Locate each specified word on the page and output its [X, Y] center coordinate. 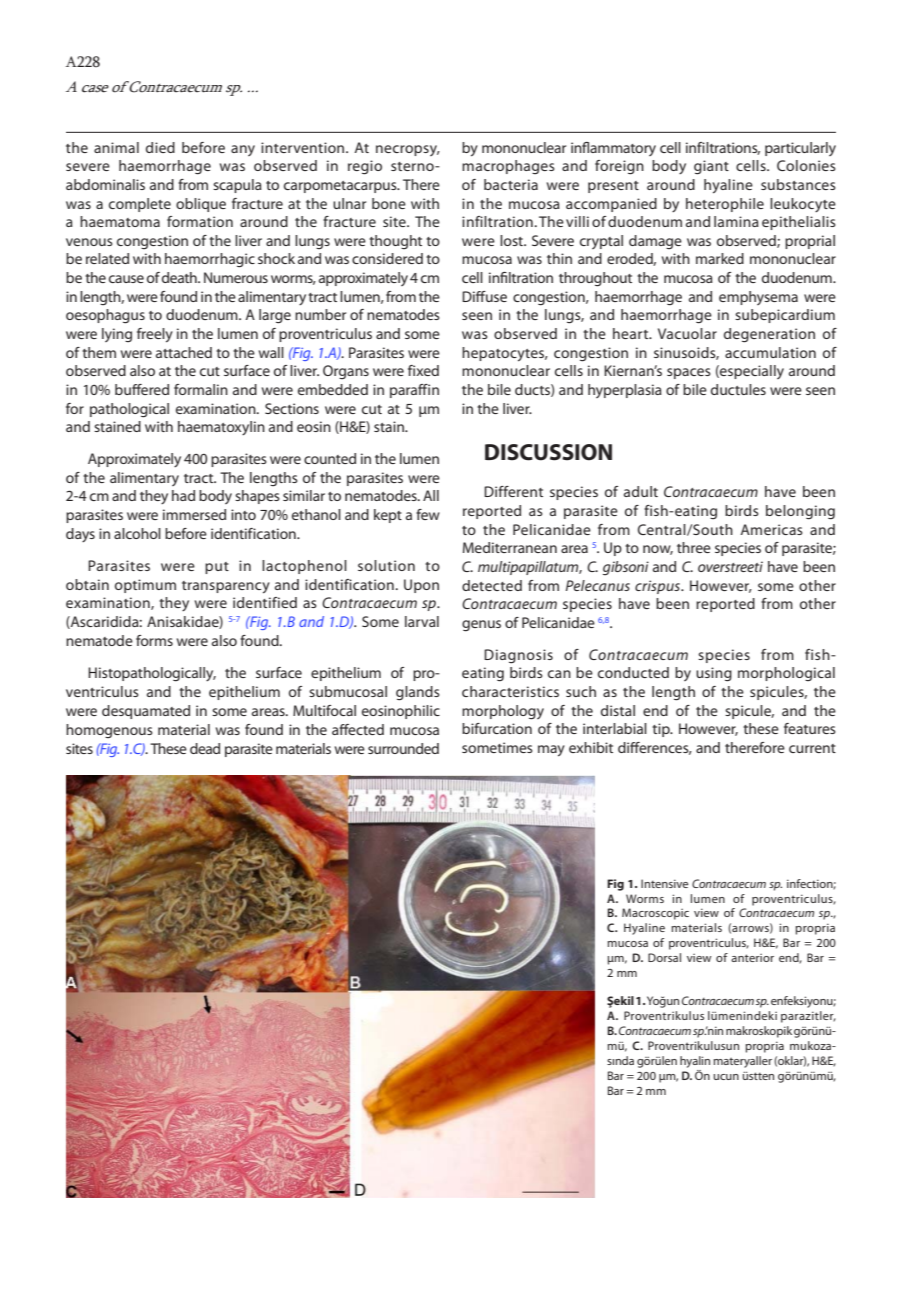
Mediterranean [510, 547]
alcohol [137, 533]
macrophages [508, 167]
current [812, 748]
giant [711, 167]
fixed [423, 370]
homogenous [109, 731]
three [694, 547]
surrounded [403, 748]
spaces [689, 373]
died [160, 147]
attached [184, 352]
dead [205, 748]
